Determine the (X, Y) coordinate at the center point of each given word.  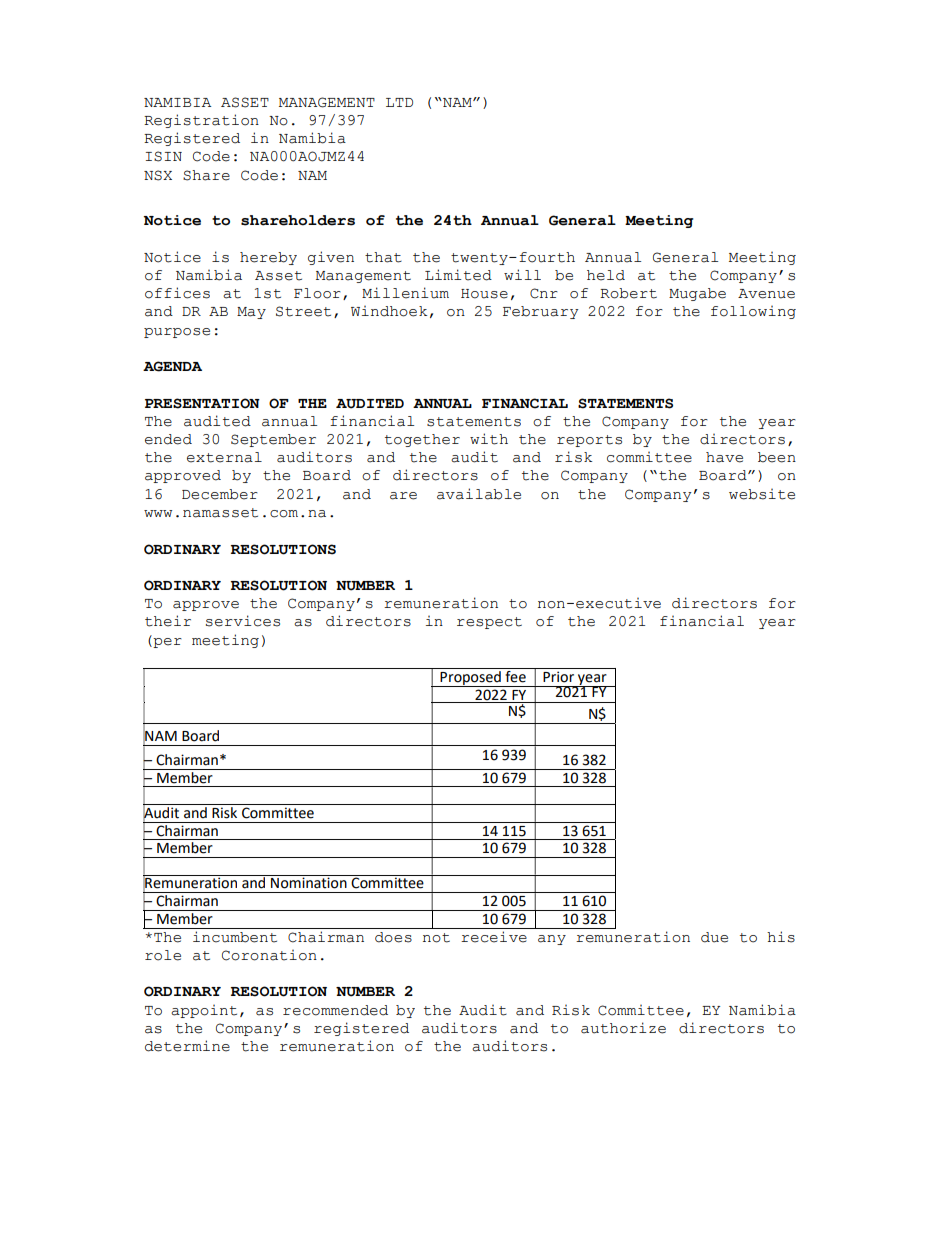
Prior (558, 677)
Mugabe (697, 294)
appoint (204, 1011)
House (484, 294)
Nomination (309, 882)
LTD (399, 102)
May (251, 313)
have (724, 457)
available (479, 494)
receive (494, 937)
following (753, 312)
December (220, 494)
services (243, 621)
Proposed (470, 677)
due (714, 937)
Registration (201, 121)
